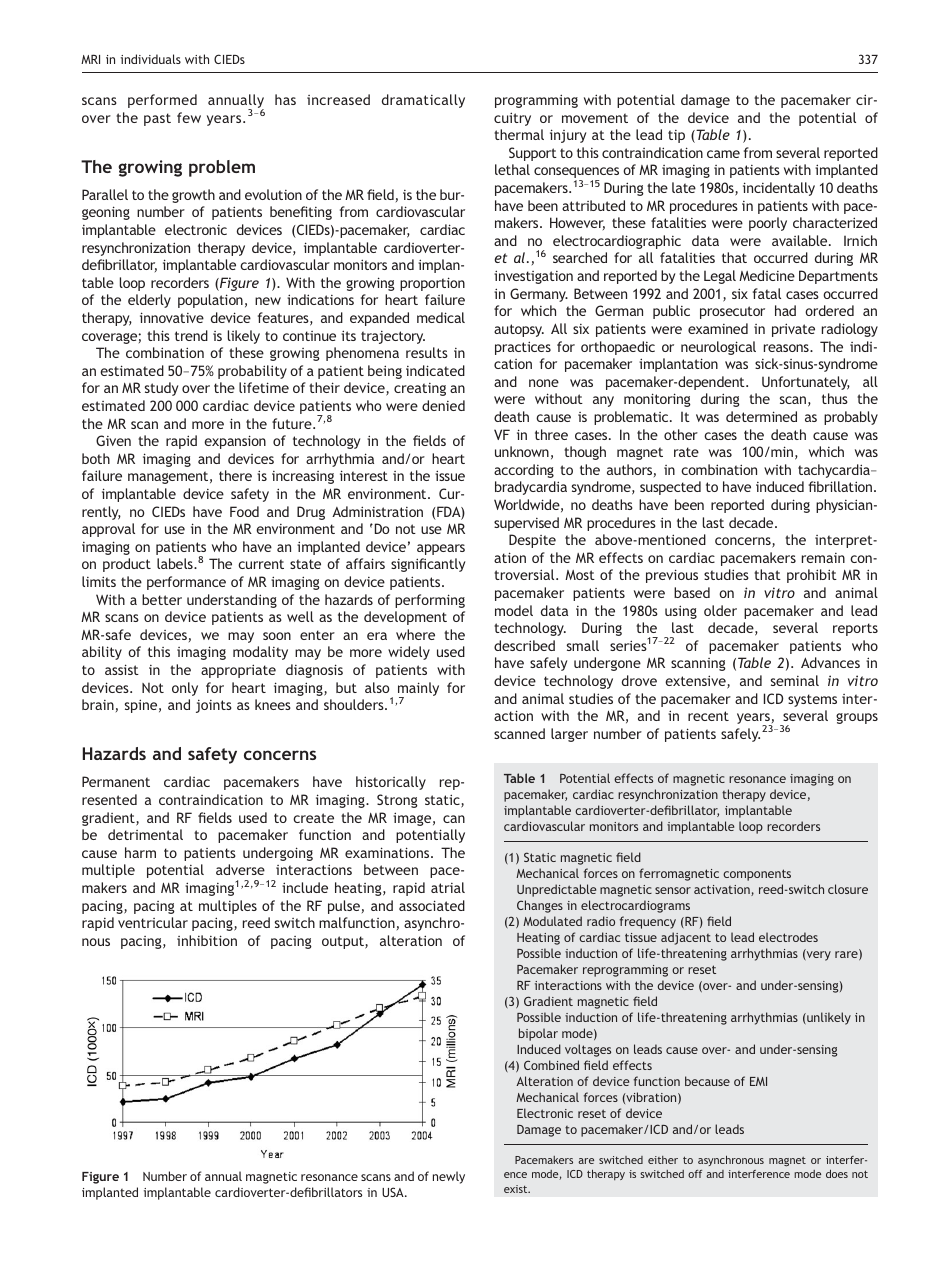  What do you see at coordinates (449, 1177) in the screenshot?
I see `newly` at bounding box center [449, 1177].
